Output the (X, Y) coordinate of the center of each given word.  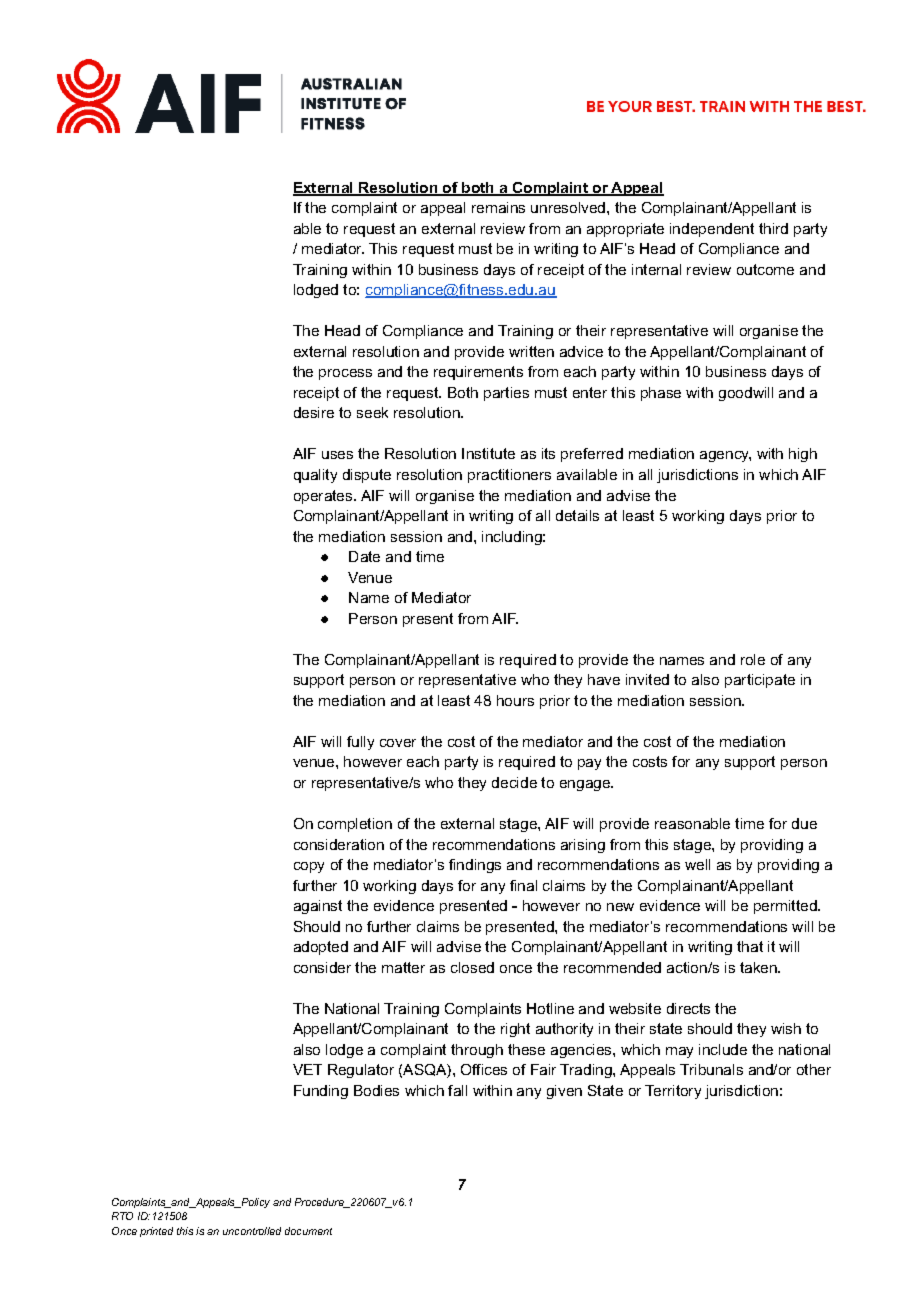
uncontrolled (252, 1231)
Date (364, 556)
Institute (488, 453)
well (697, 864)
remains (498, 207)
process (345, 374)
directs (688, 1008)
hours (515, 700)
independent (712, 230)
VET (307, 1069)
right (515, 1030)
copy (309, 867)
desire (314, 412)
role (753, 659)
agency (725, 456)
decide (514, 782)
